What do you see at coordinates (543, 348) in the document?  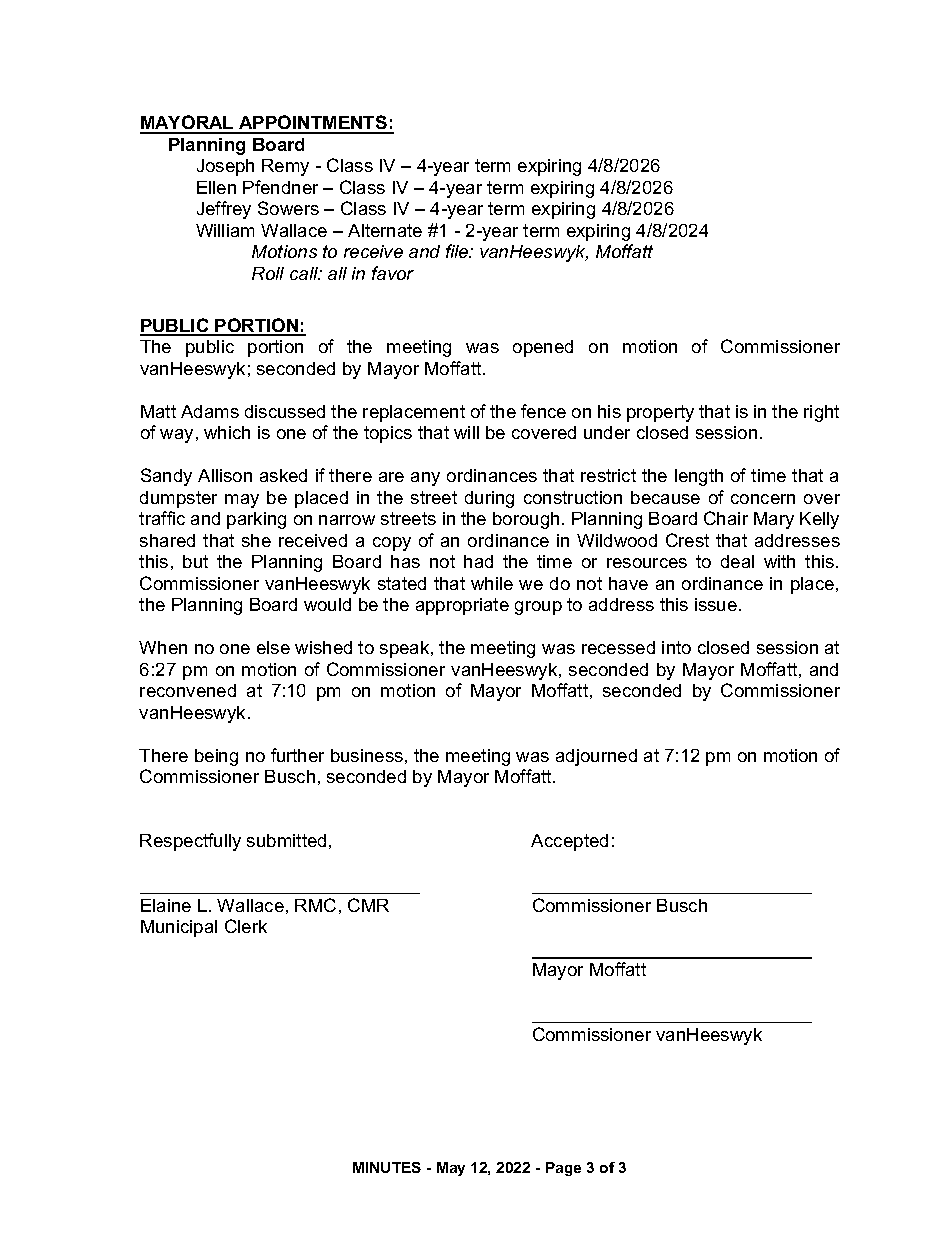 I see `opened` at bounding box center [543, 348].
